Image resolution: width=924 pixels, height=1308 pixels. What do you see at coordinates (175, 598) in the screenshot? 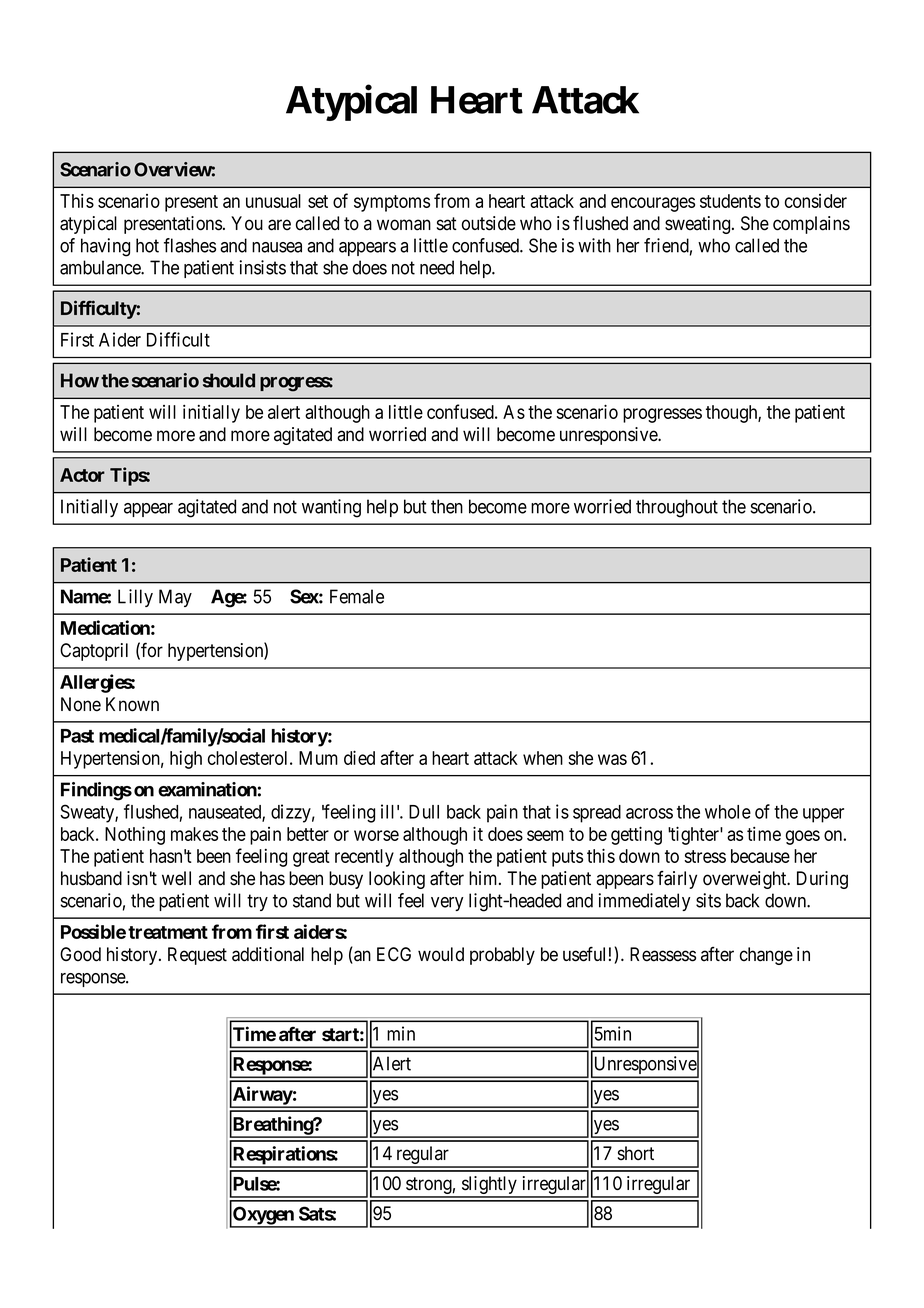
I see `May` at bounding box center [175, 598].
